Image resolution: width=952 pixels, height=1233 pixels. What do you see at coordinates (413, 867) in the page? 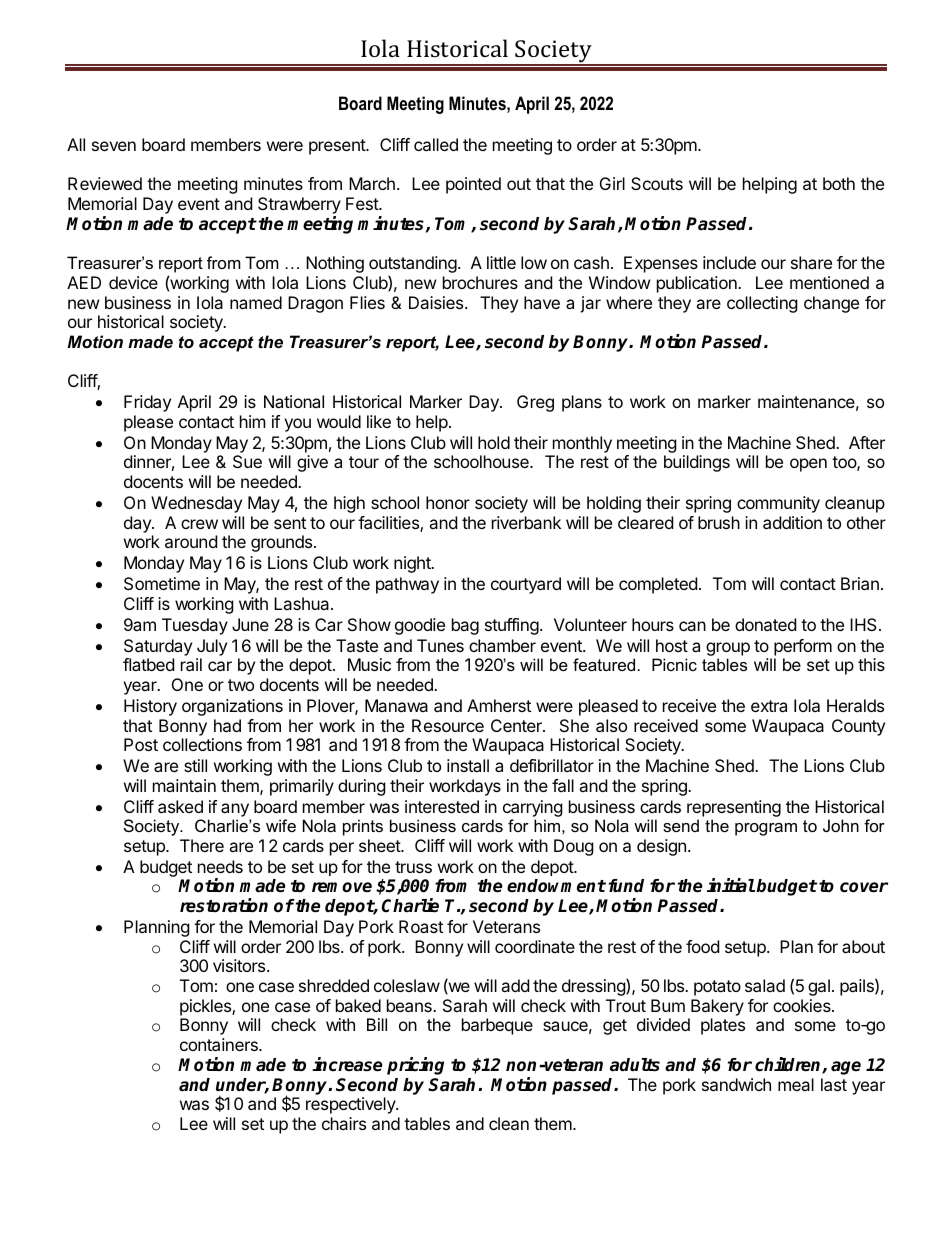
I see `truss` at bounding box center [413, 867].
